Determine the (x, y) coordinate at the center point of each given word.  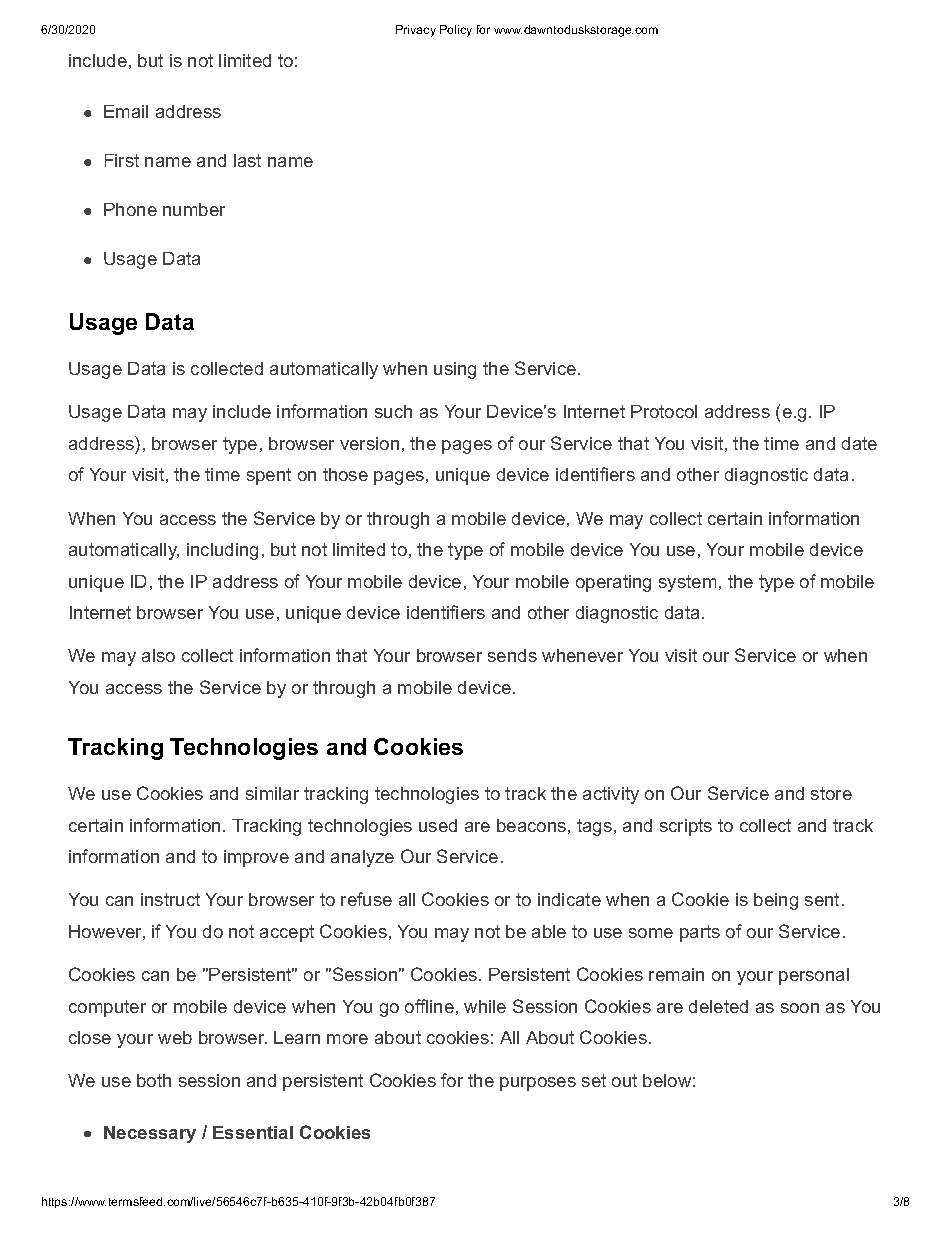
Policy (456, 31)
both (154, 1080)
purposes (538, 1084)
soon (800, 1008)
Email (126, 111)
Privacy (416, 31)
